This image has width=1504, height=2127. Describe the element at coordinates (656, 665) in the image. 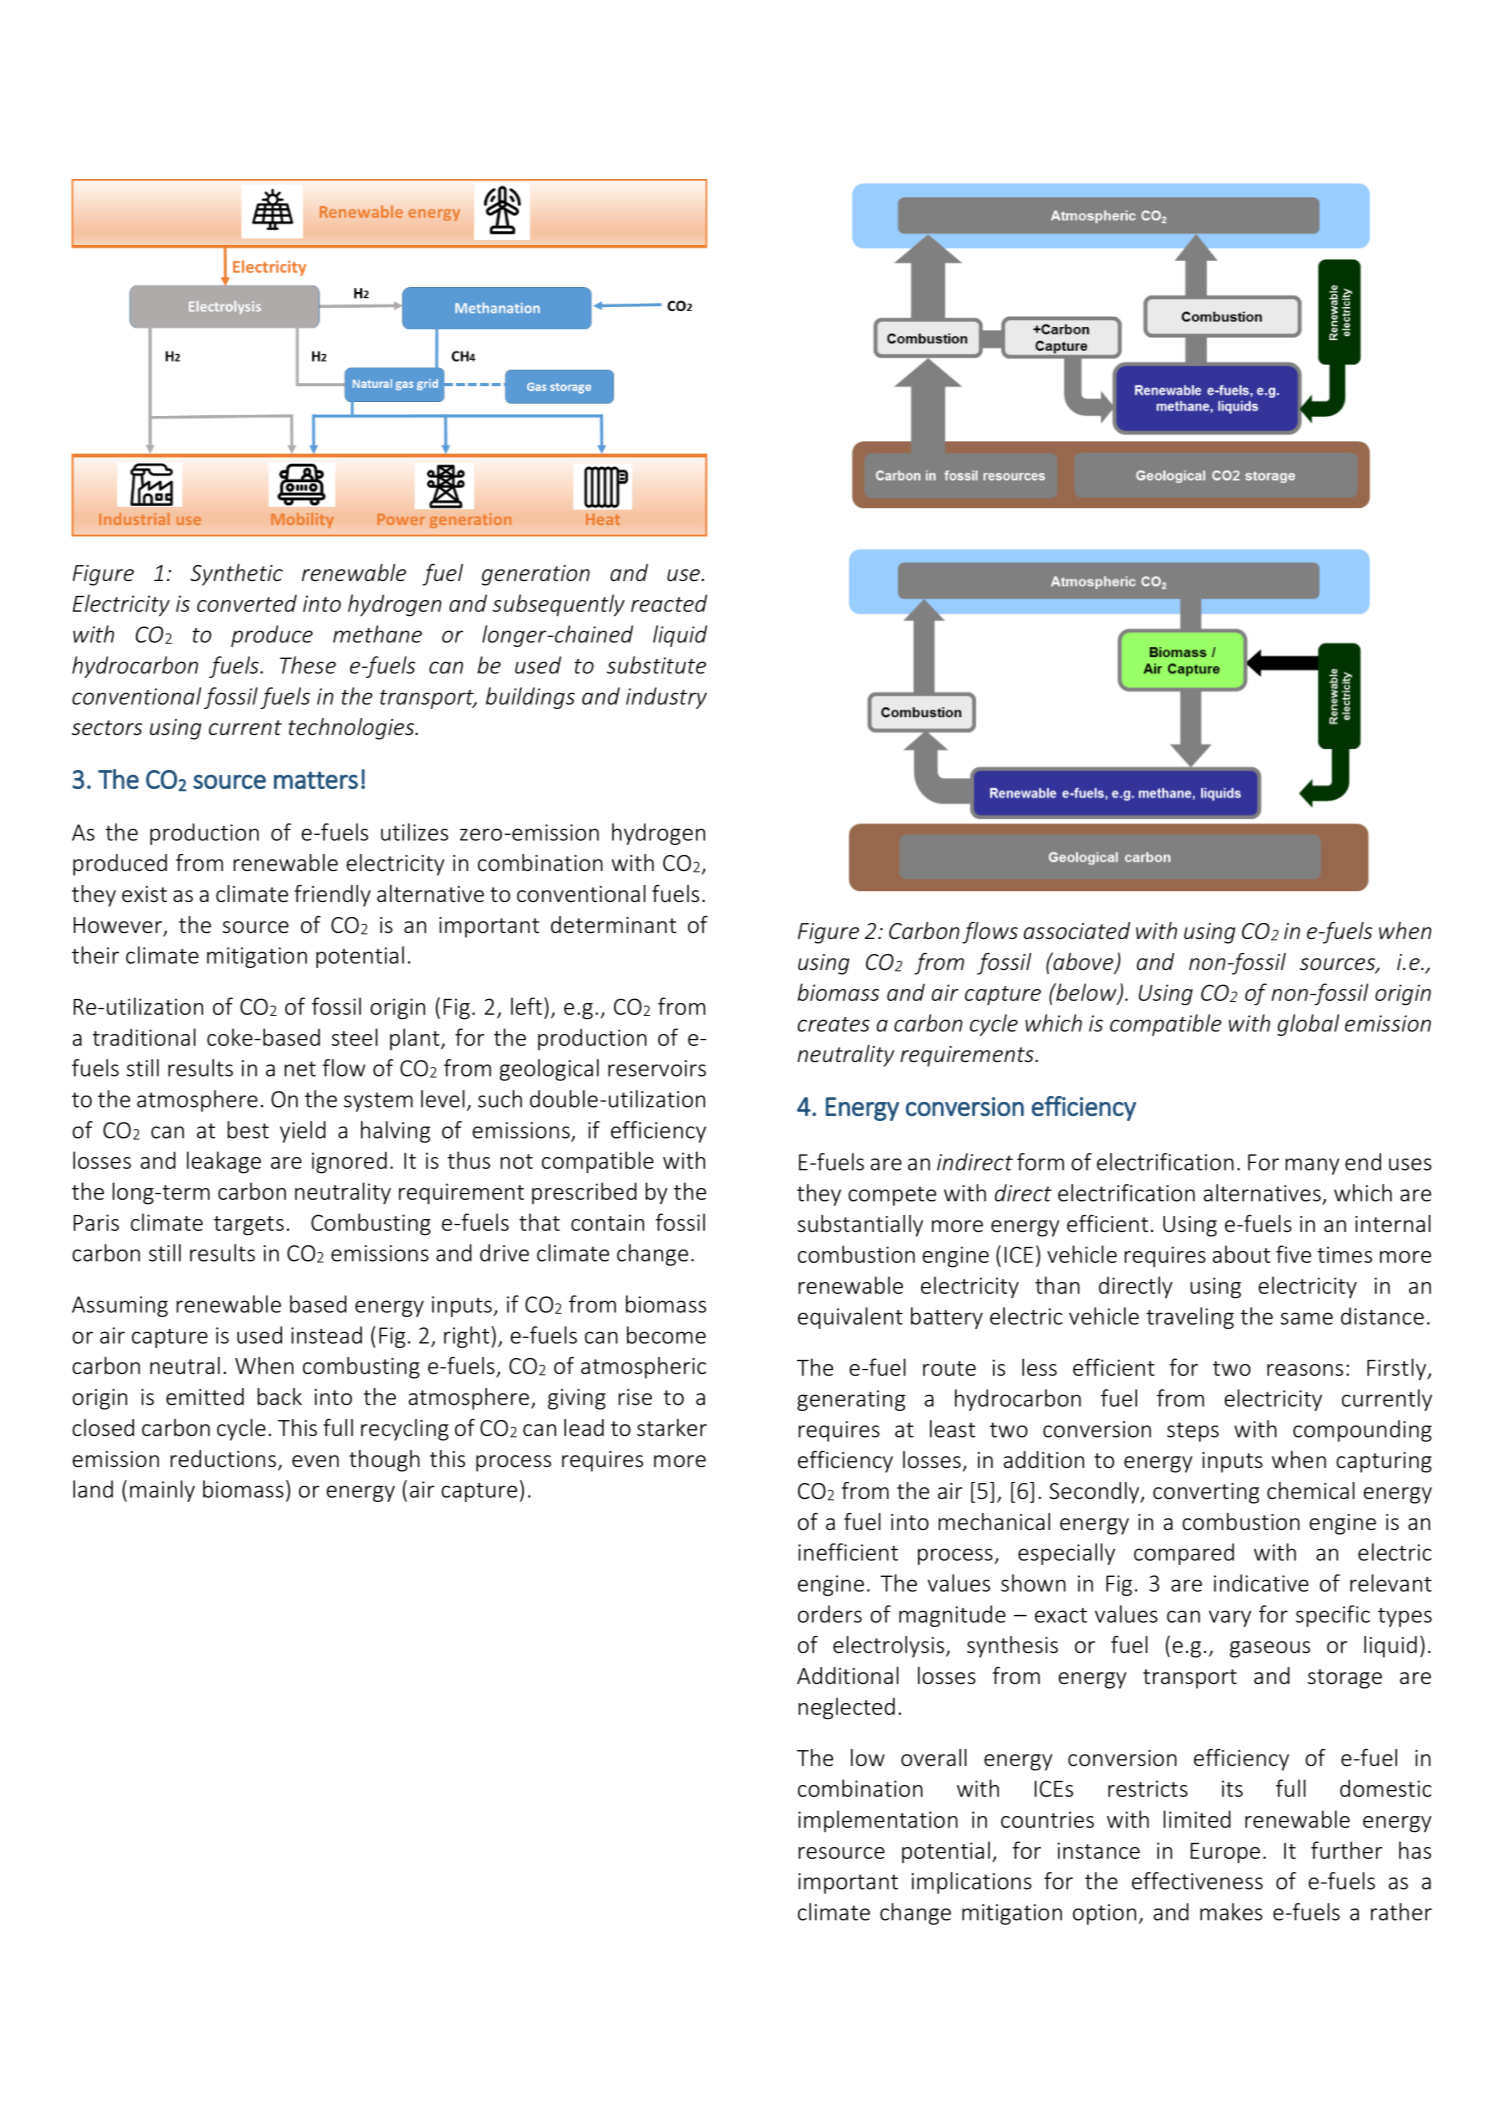

I see `substitute` at that location.
